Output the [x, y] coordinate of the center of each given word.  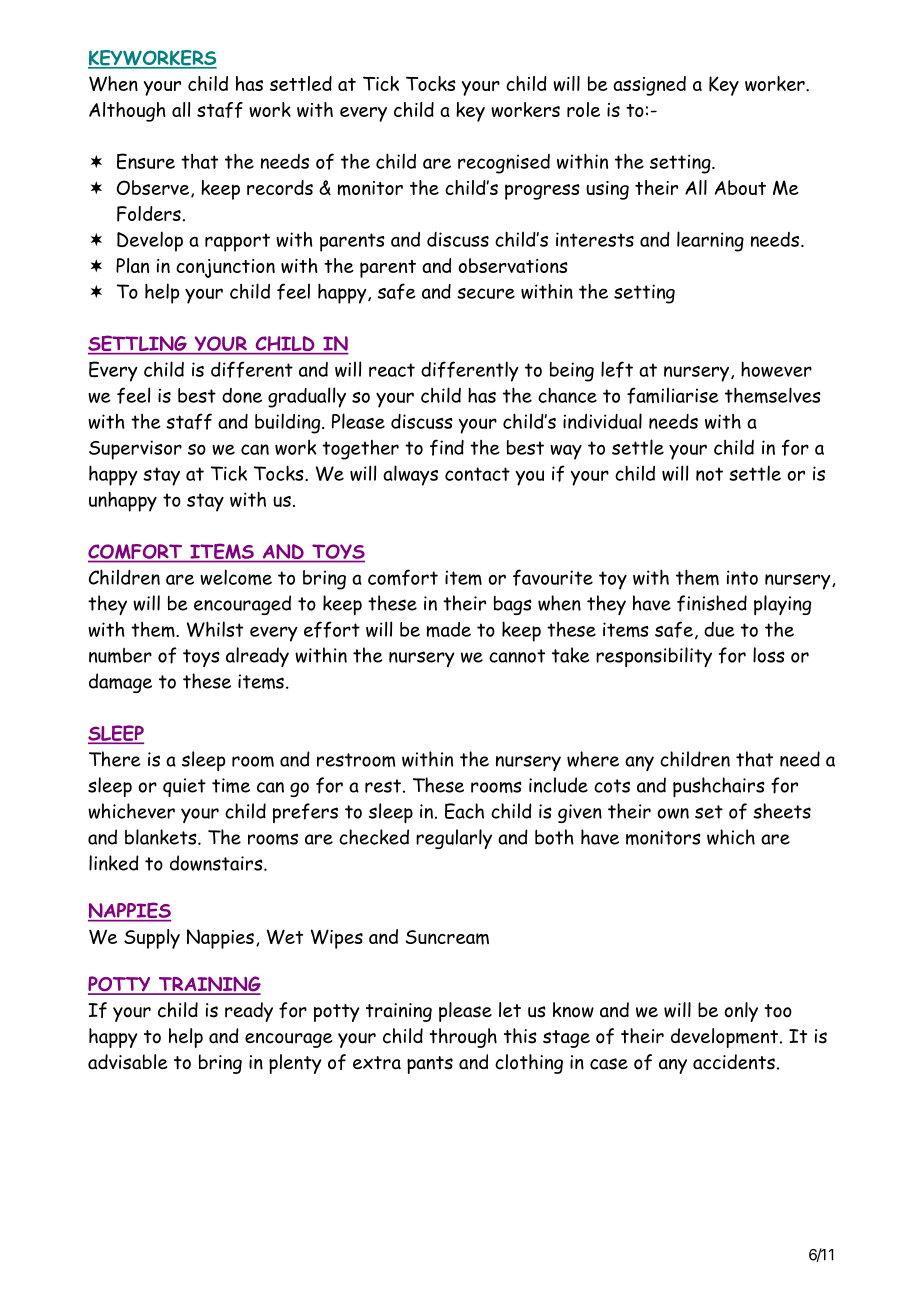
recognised [504, 164]
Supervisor [135, 450]
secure [486, 293]
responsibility [654, 657]
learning [710, 241]
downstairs [217, 863]
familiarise [673, 395]
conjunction [225, 268]
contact [477, 474]
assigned [649, 86]
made [449, 630]
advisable [127, 1062]
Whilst [215, 629]
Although [127, 112]
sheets [782, 811]
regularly [454, 839]
